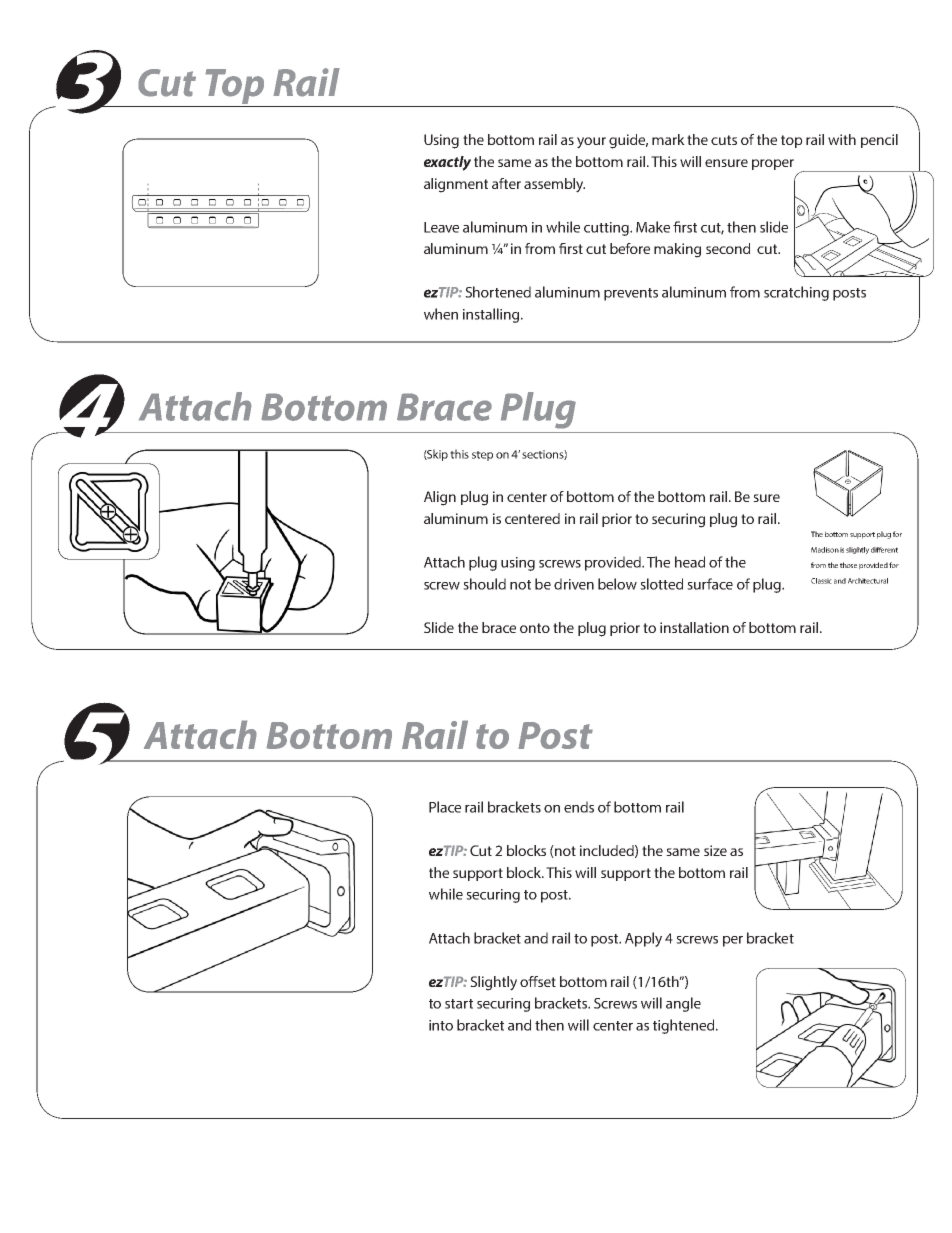 Image resolution: width=952 pixels, height=1233 pixels. What do you see at coordinates (631, 294) in the screenshot?
I see `prevents` at bounding box center [631, 294].
